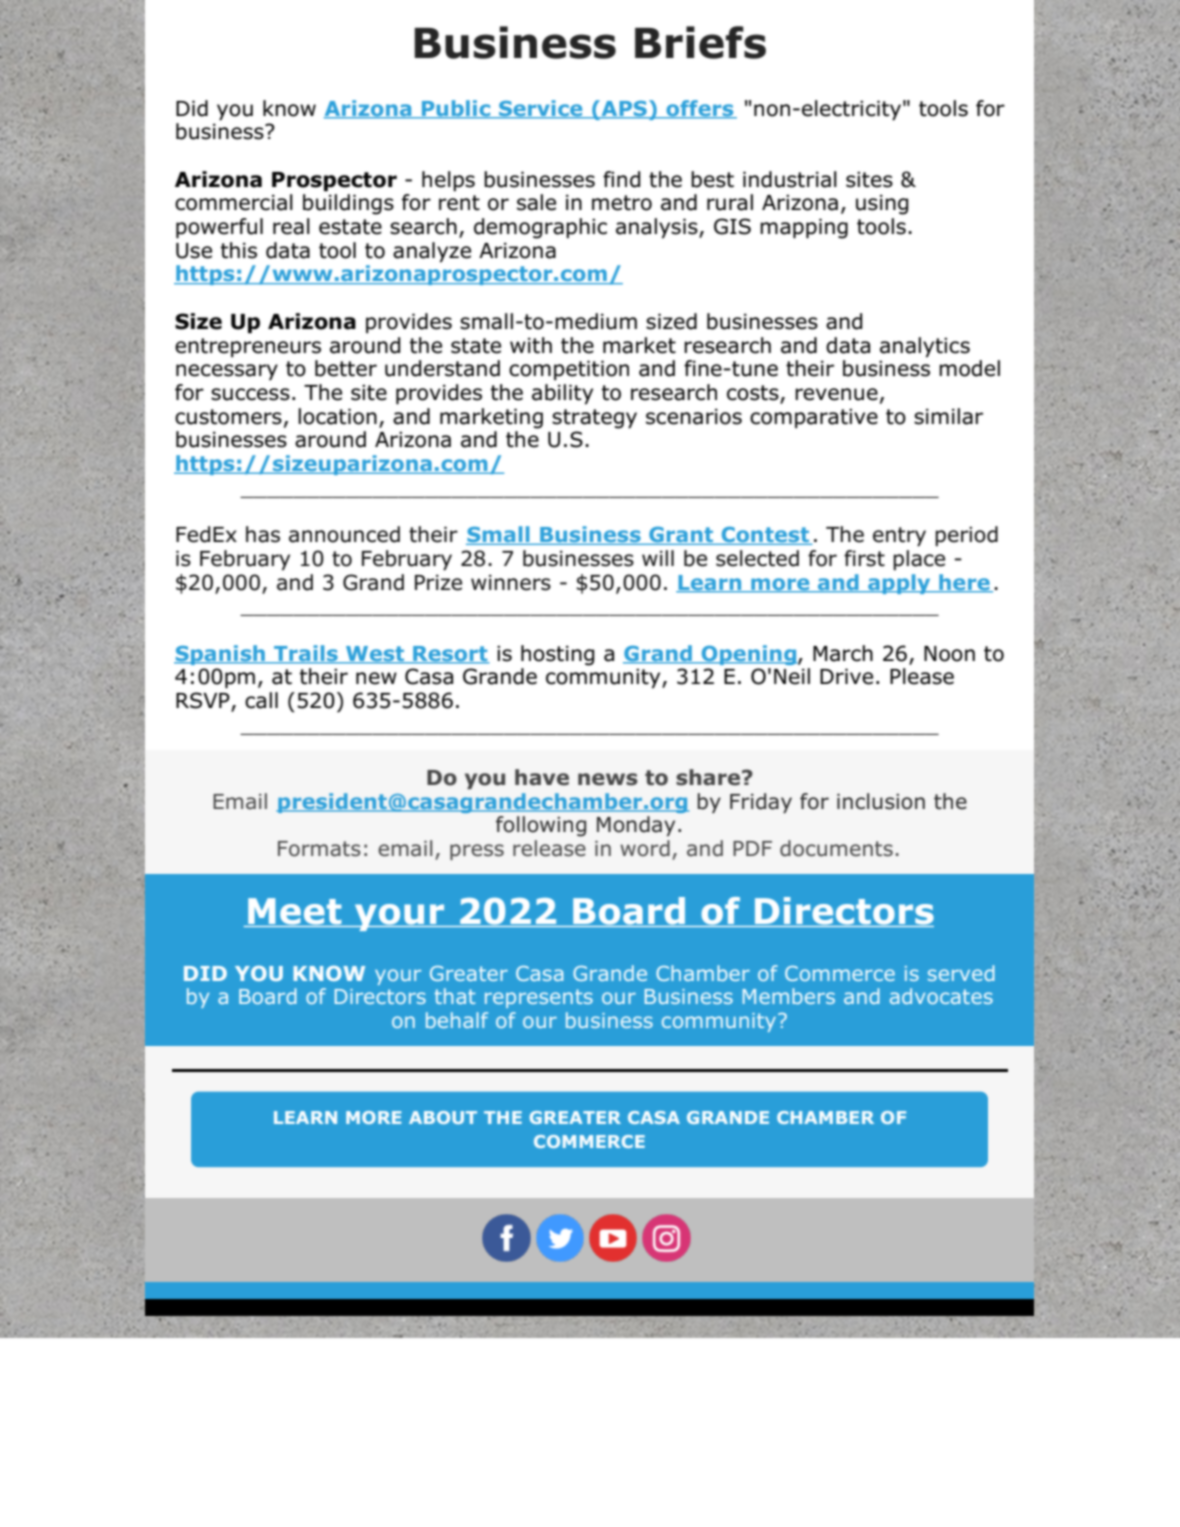 The height and width of the page is (1527, 1180). Describe the element at coordinates (539, 998) in the page. I see `represents` at that location.
